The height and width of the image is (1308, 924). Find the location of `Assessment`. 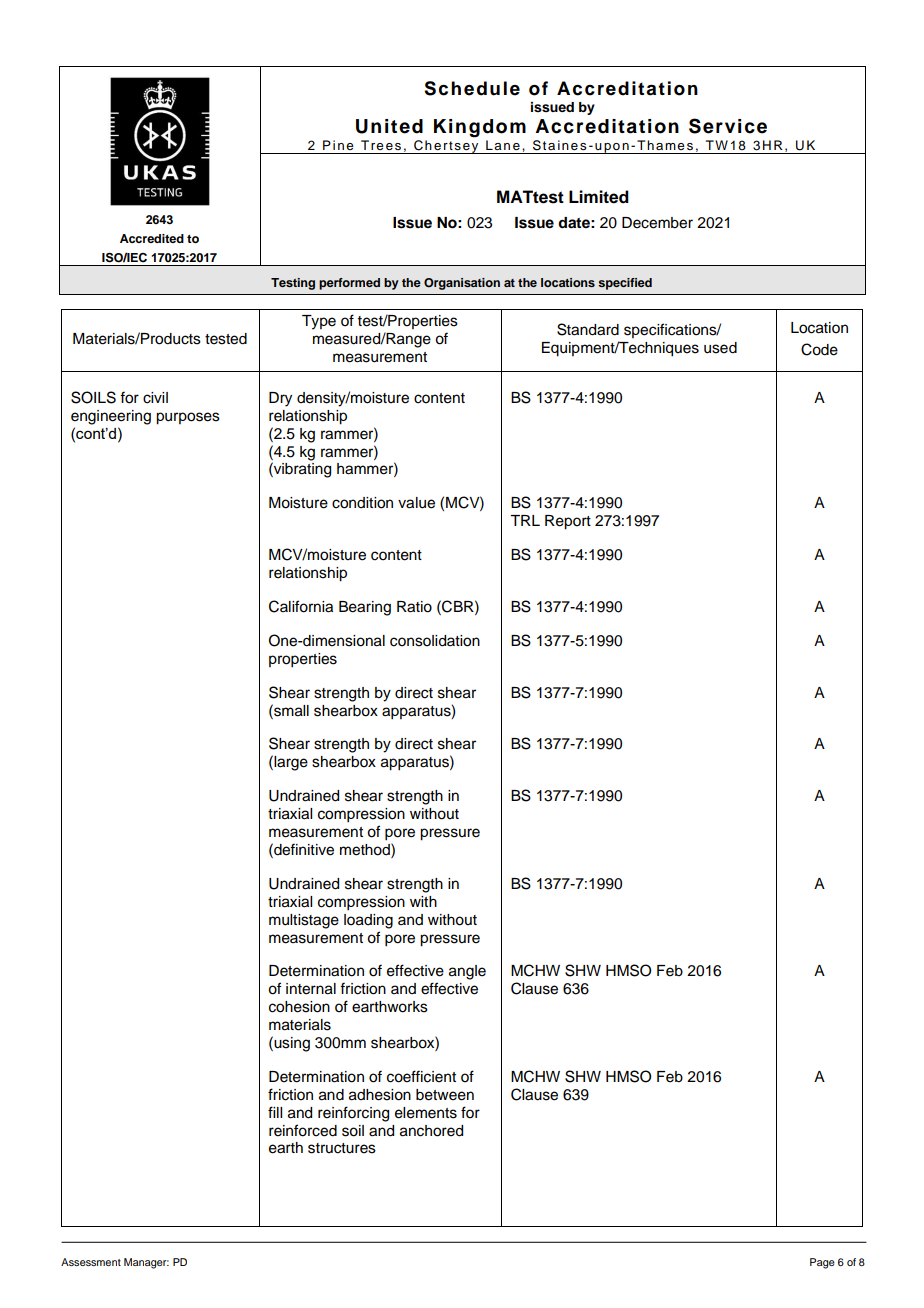

Assessment is located at coordinates (91, 1262).
